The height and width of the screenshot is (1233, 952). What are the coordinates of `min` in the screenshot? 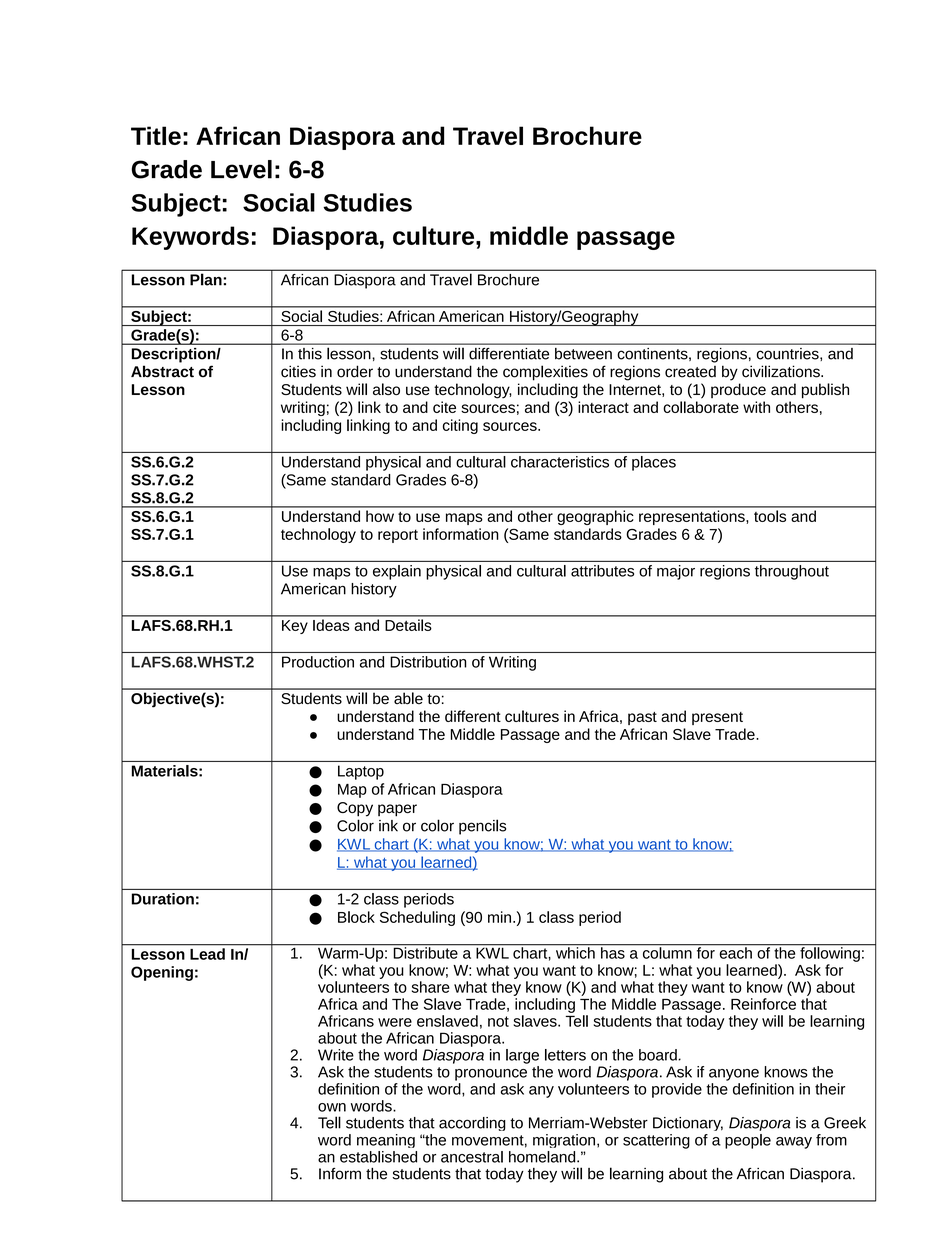 It's located at (499, 917).
